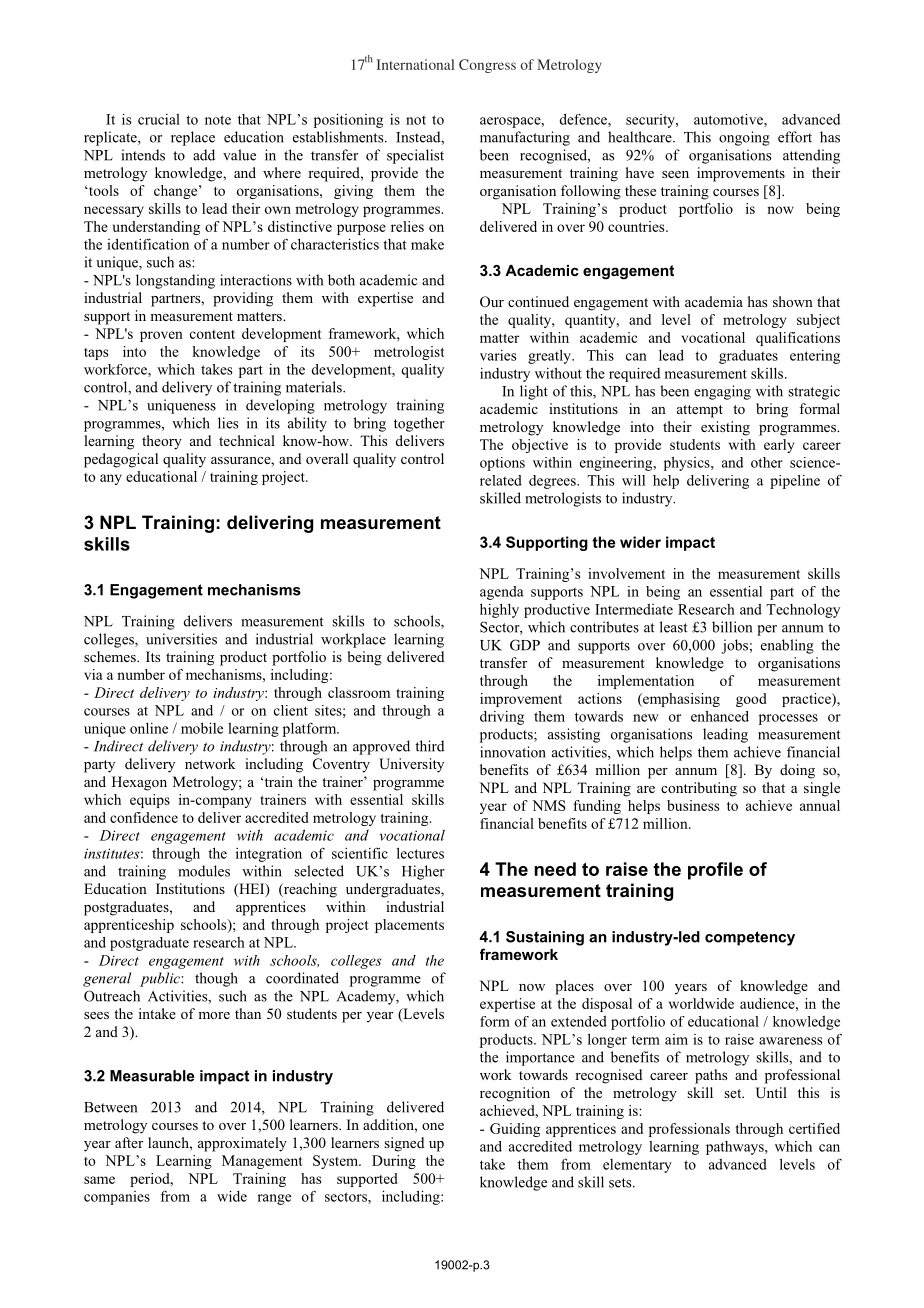  I want to click on engaging, so click(722, 392).
